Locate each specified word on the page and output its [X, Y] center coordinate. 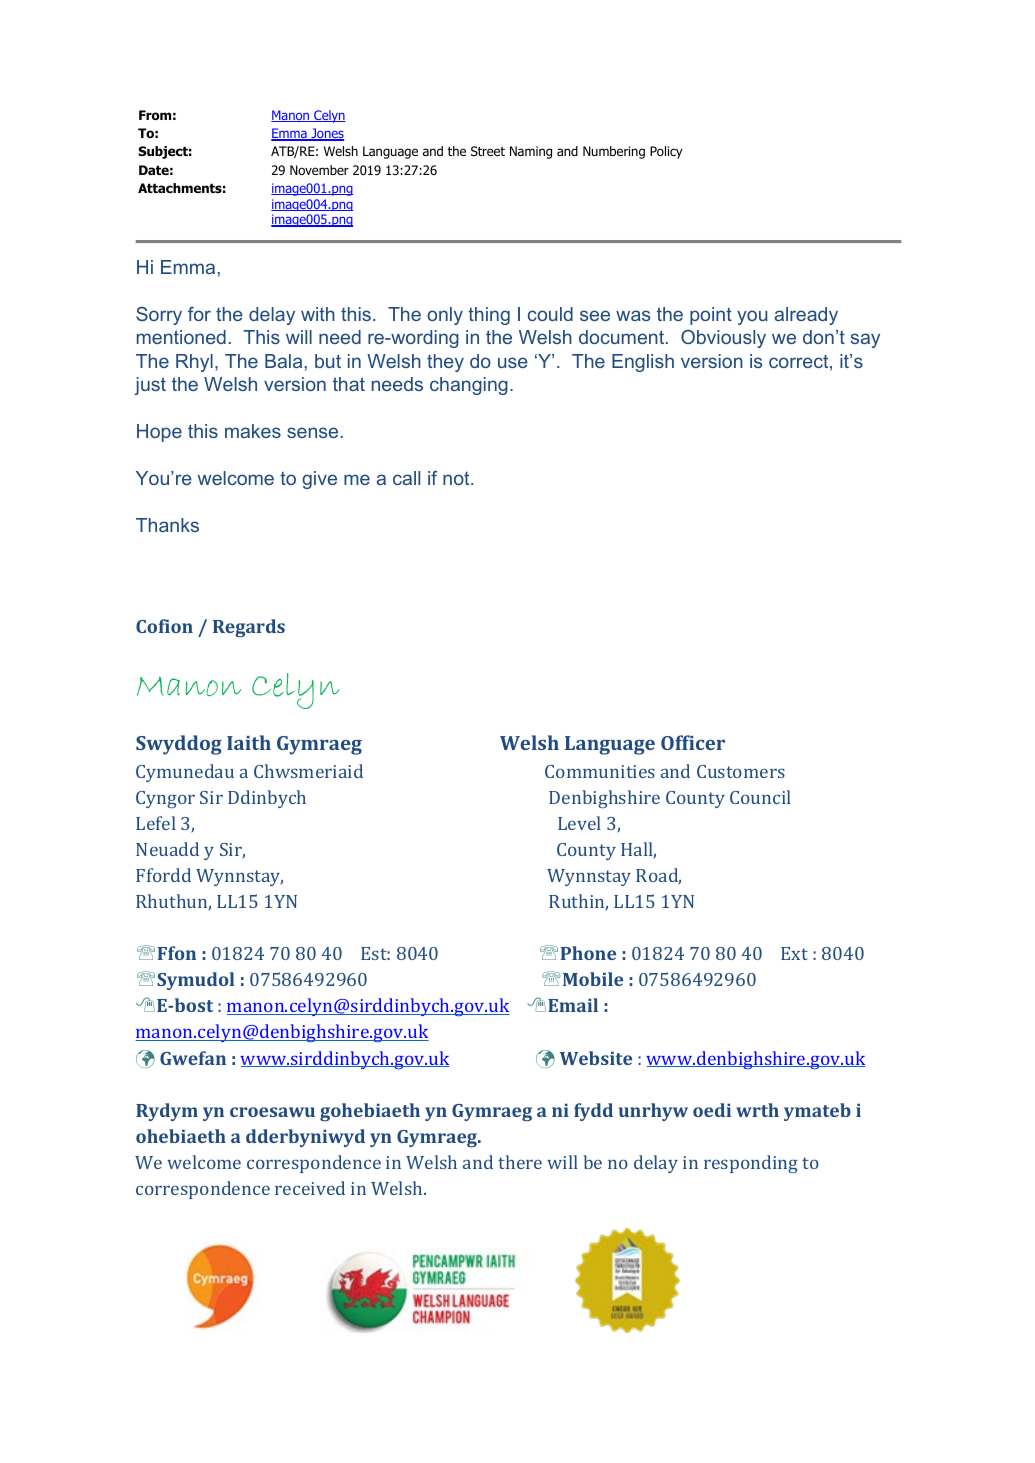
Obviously [723, 339]
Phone [588, 953]
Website [596, 1058]
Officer [693, 742]
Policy [666, 152]
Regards [249, 628]
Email [573, 1005]
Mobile [593, 979]
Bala [283, 361]
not [457, 478]
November [319, 170]
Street [488, 151]
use [513, 362]
